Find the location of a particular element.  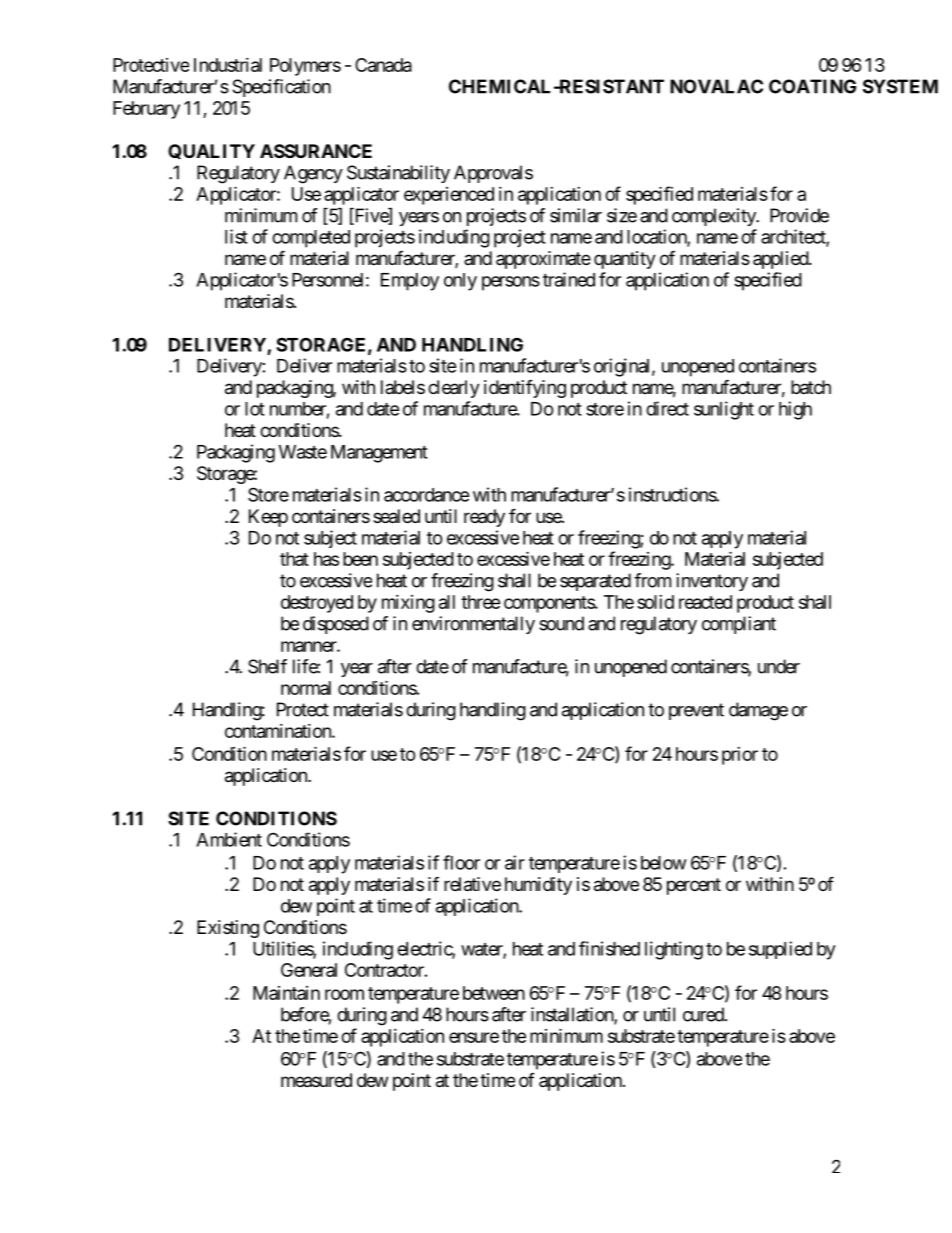

Specification is located at coordinates (281, 88).
